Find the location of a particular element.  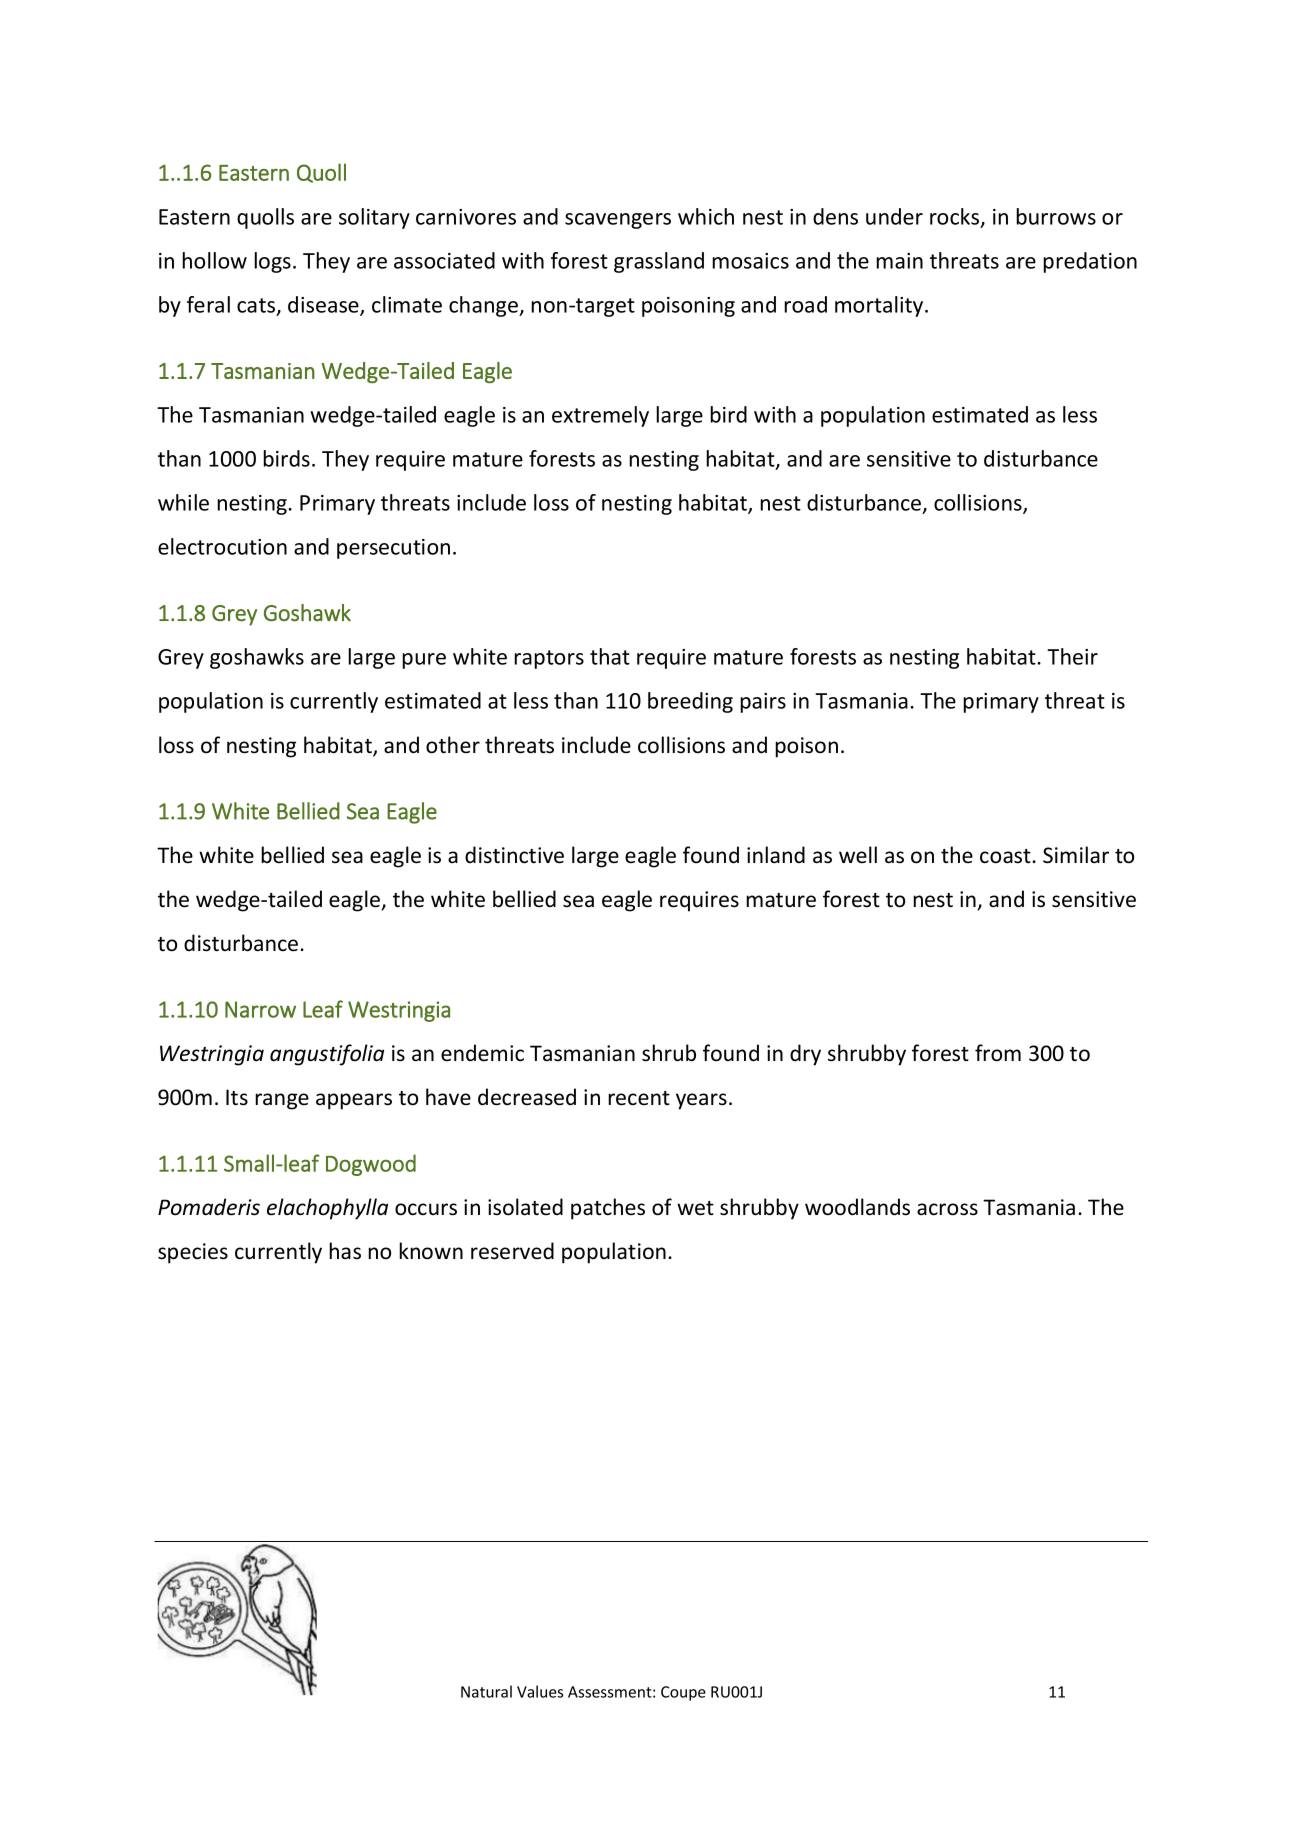

grassland is located at coordinates (659, 262).
